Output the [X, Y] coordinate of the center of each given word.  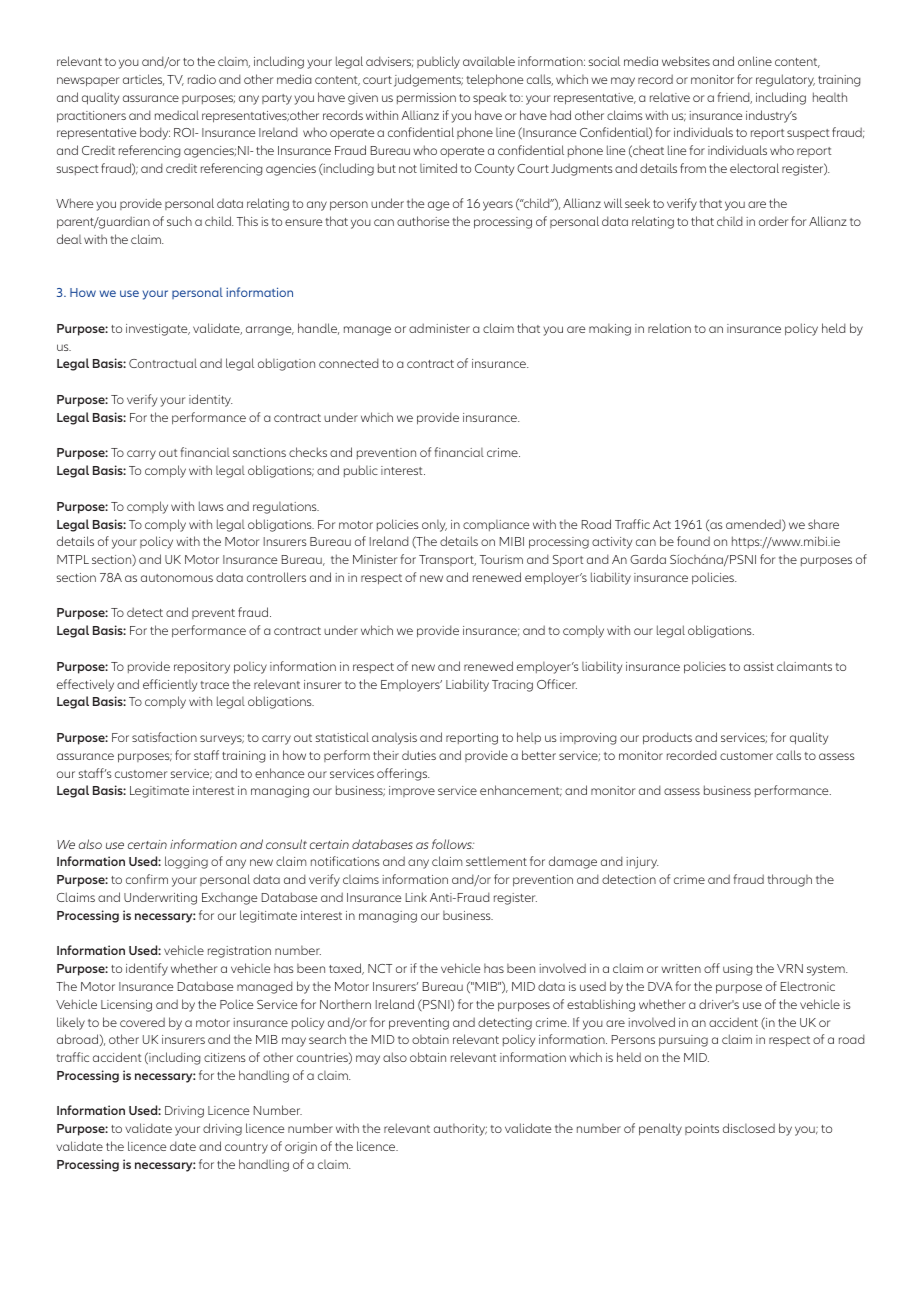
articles [143, 80]
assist [759, 666]
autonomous [177, 578]
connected [348, 363]
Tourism [501, 559]
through [790, 880]
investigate [158, 330]
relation [669, 328]
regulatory [785, 80]
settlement [496, 861]
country [246, 1148]
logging [186, 862]
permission [426, 98]
